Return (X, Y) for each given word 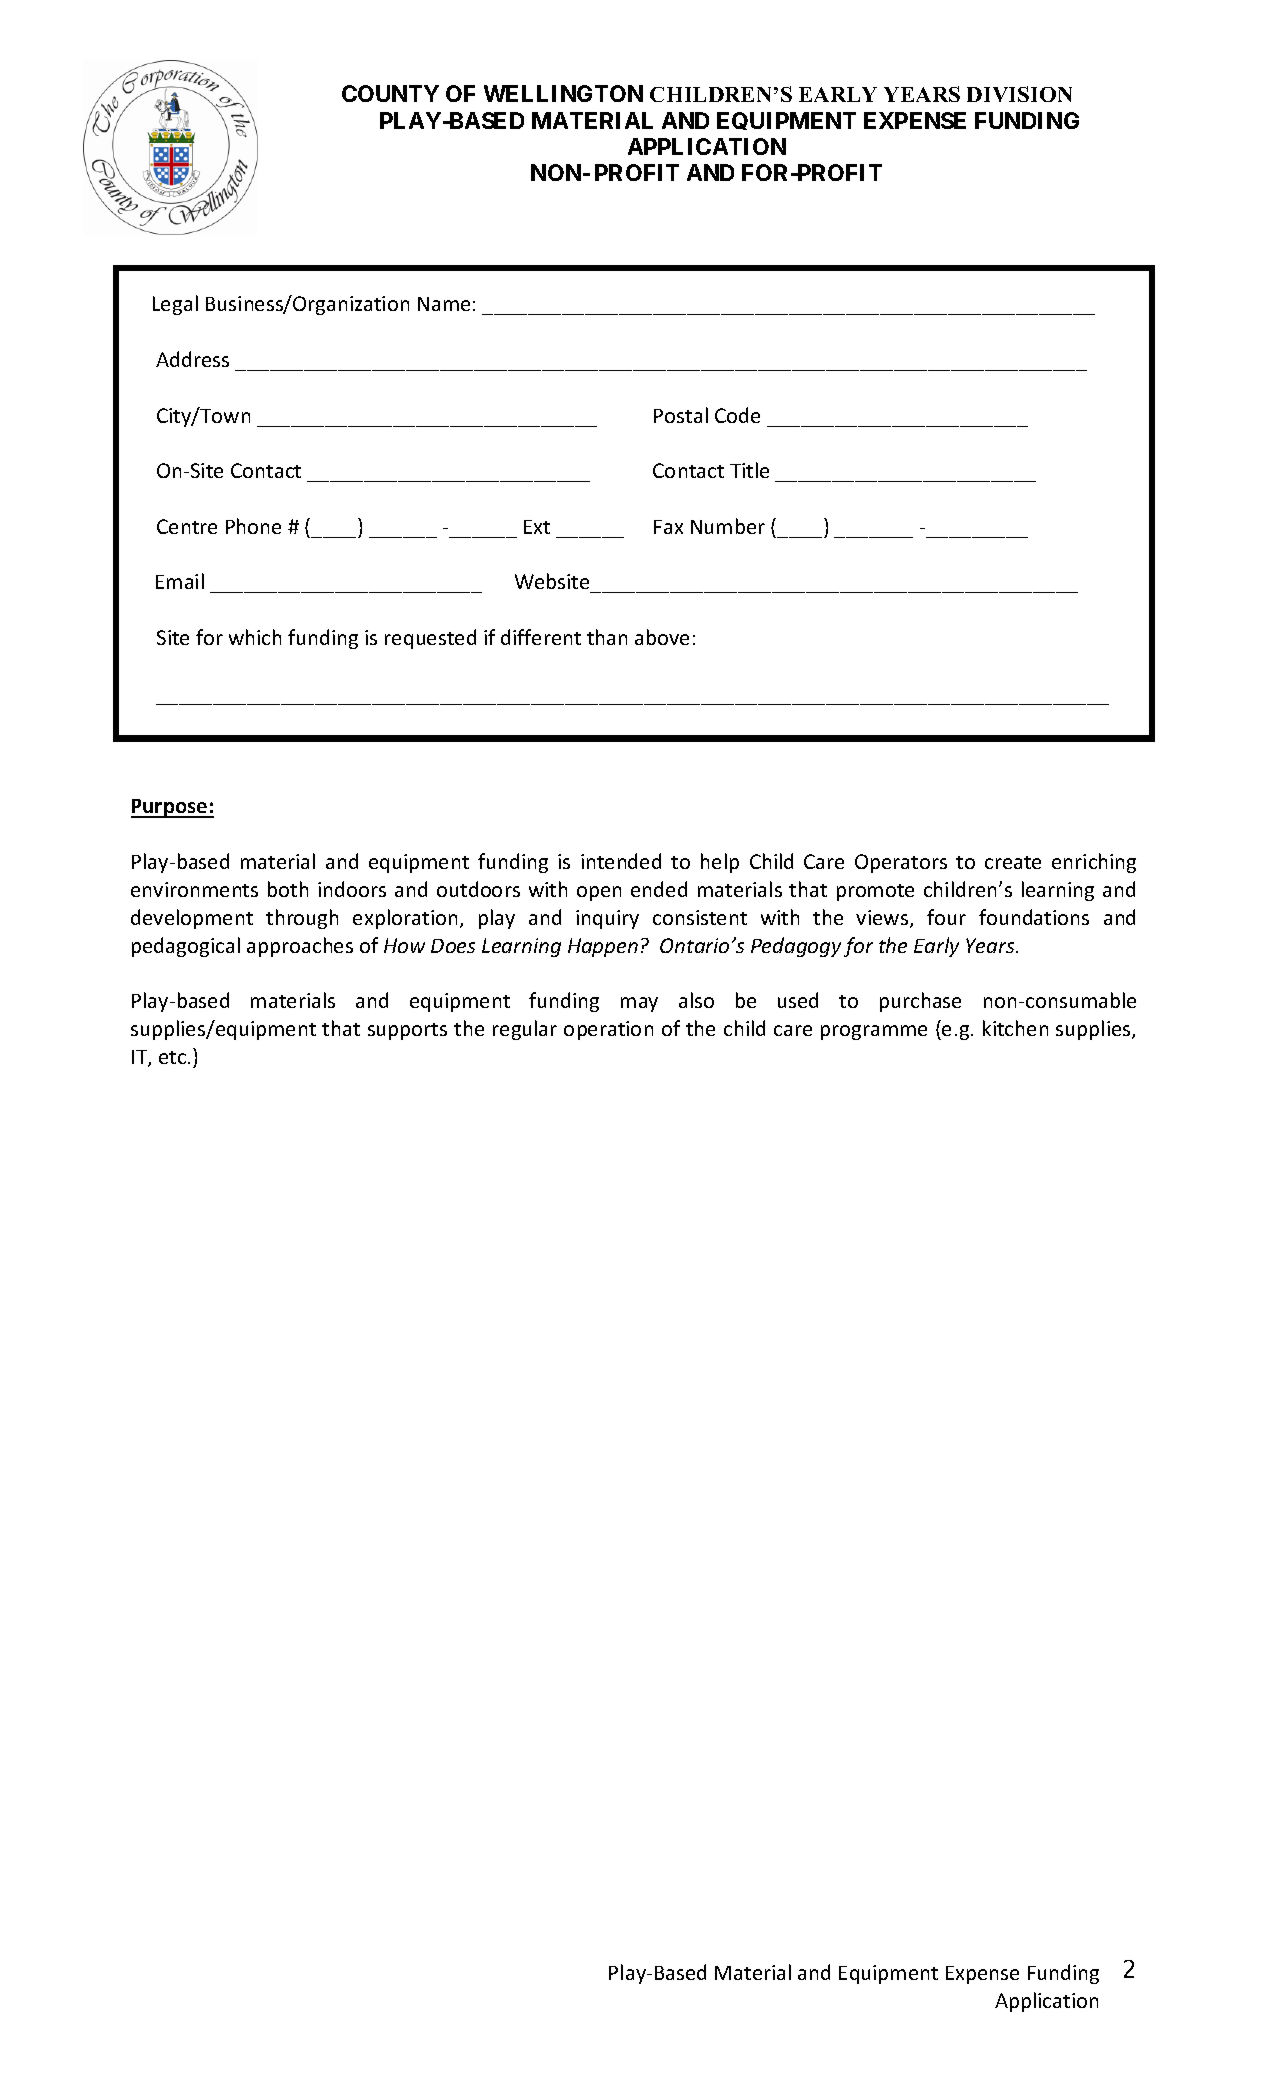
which (255, 637)
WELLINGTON (563, 93)
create (1013, 862)
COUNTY (390, 93)
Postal (681, 415)
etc (174, 1057)
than (607, 637)
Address (192, 359)
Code (737, 415)
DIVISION (1019, 94)
